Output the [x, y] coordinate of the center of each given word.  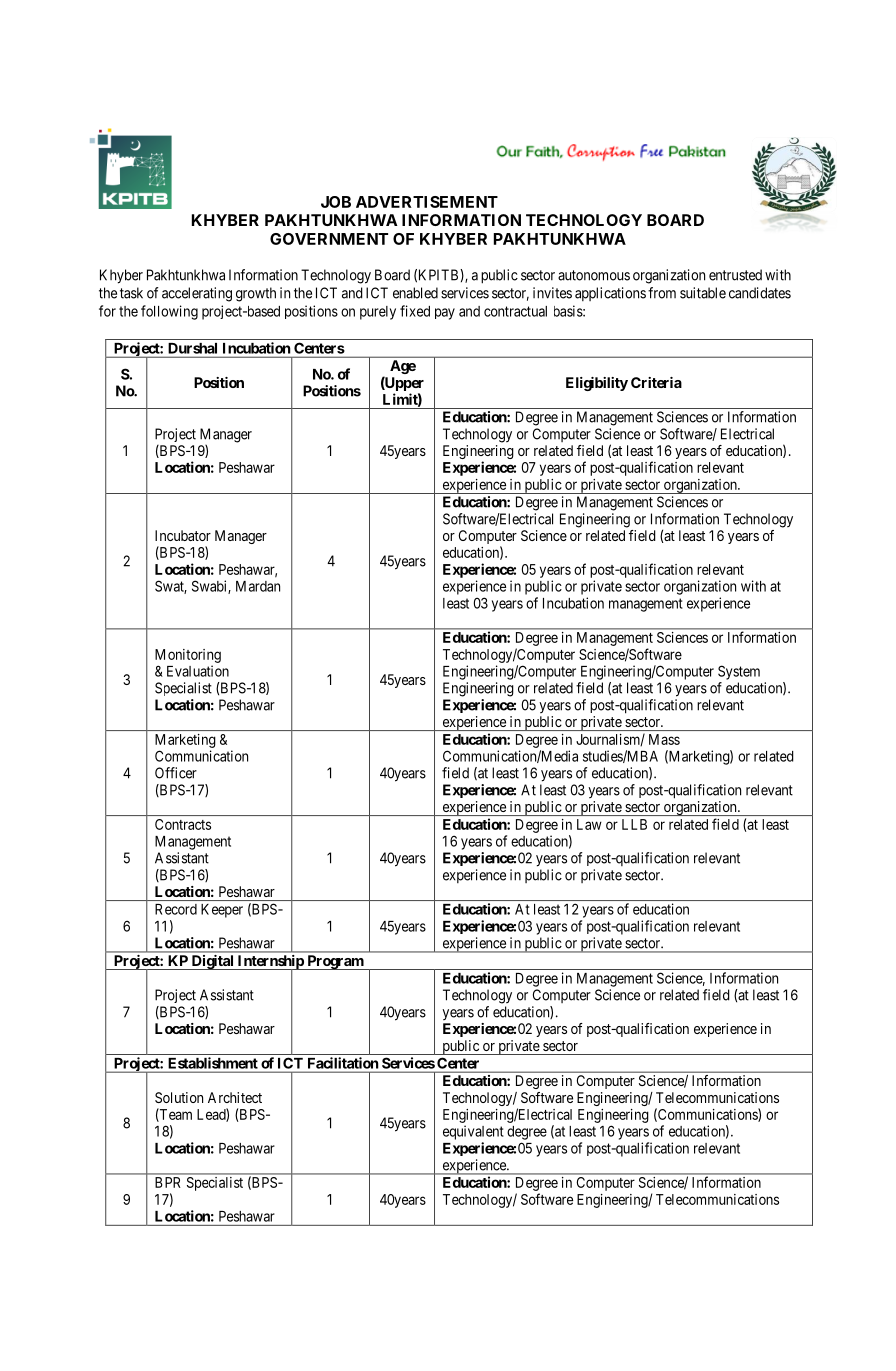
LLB [634, 824]
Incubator [183, 535]
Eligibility [597, 384]
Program [335, 962]
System [739, 672]
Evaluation [198, 671]
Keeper [222, 911]
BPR [168, 1182]
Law [589, 824]
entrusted [735, 275]
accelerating [197, 294]
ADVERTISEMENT [427, 202]
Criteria [656, 382]
